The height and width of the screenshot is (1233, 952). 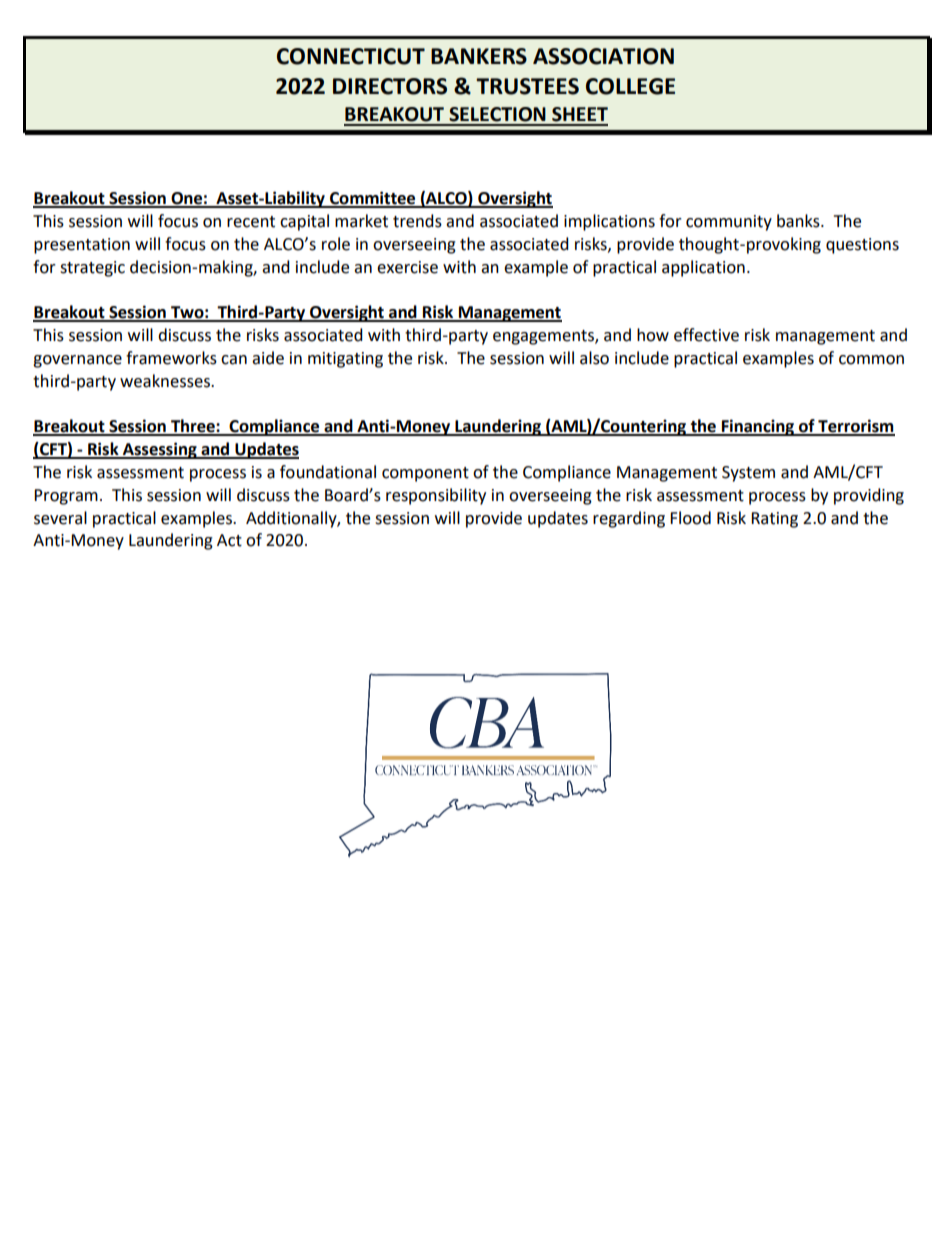 I want to click on COLLEGE, so click(x=630, y=86).
